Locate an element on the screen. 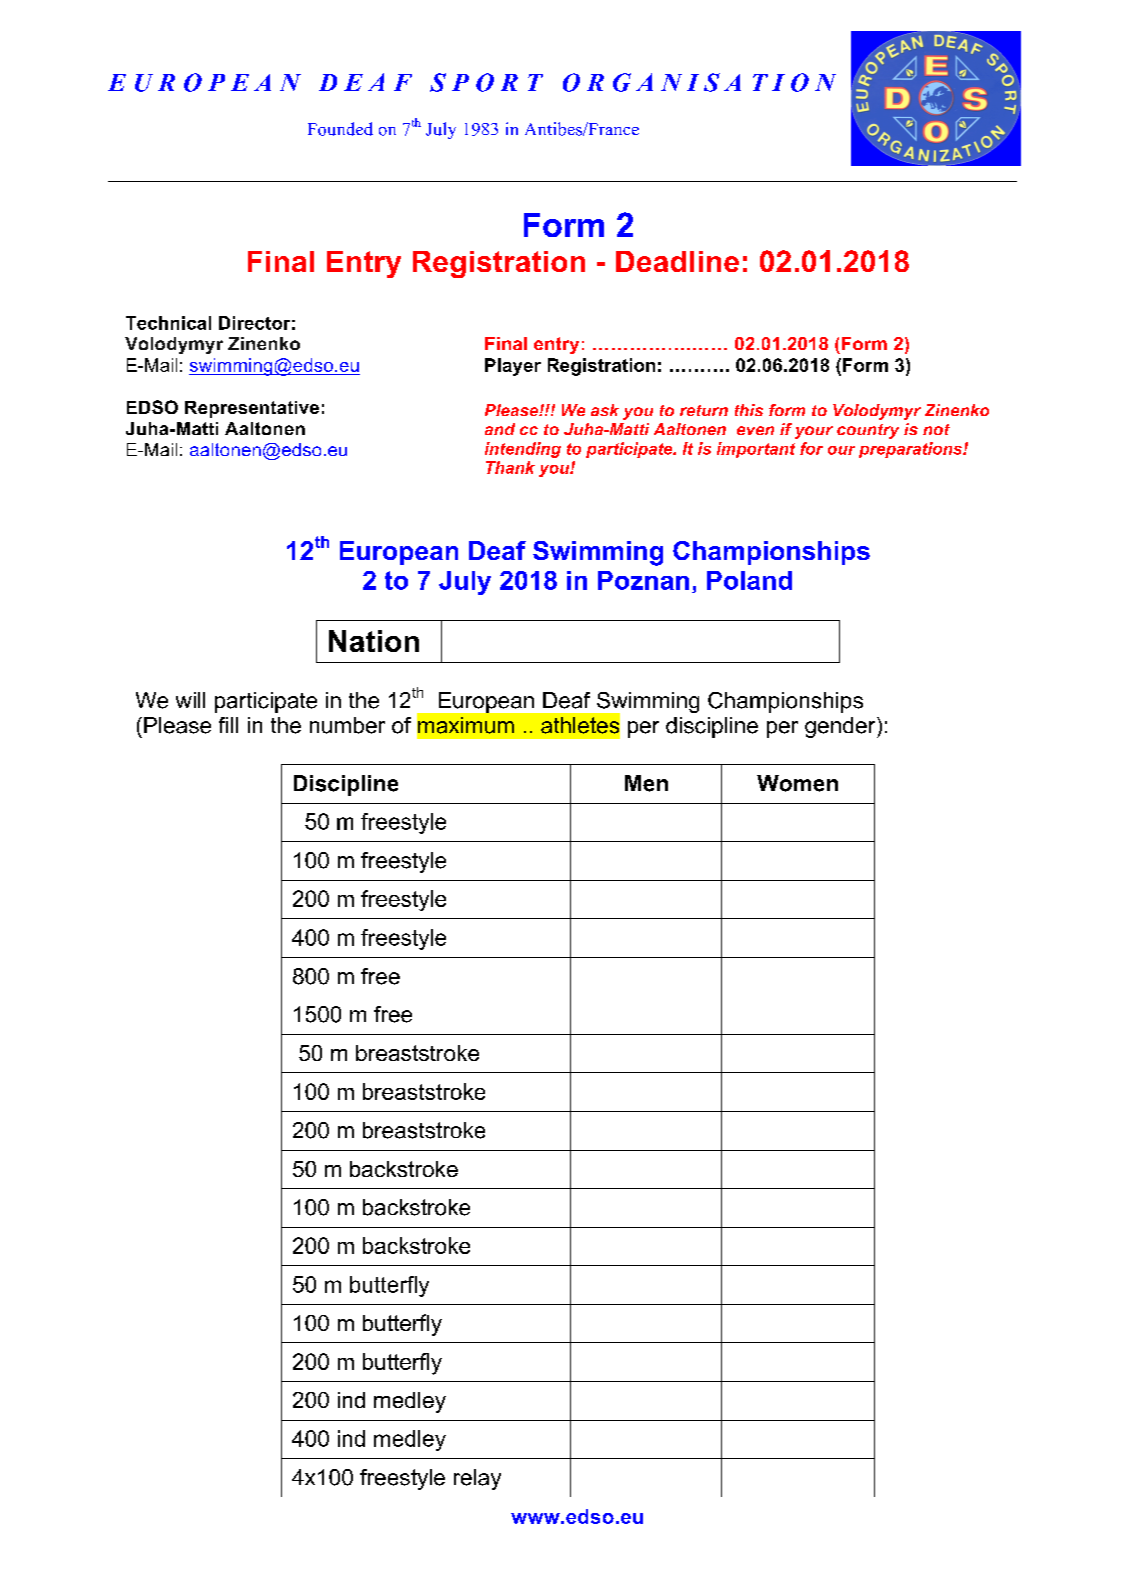 The image size is (1127, 1595). fill is located at coordinates (228, 725).
